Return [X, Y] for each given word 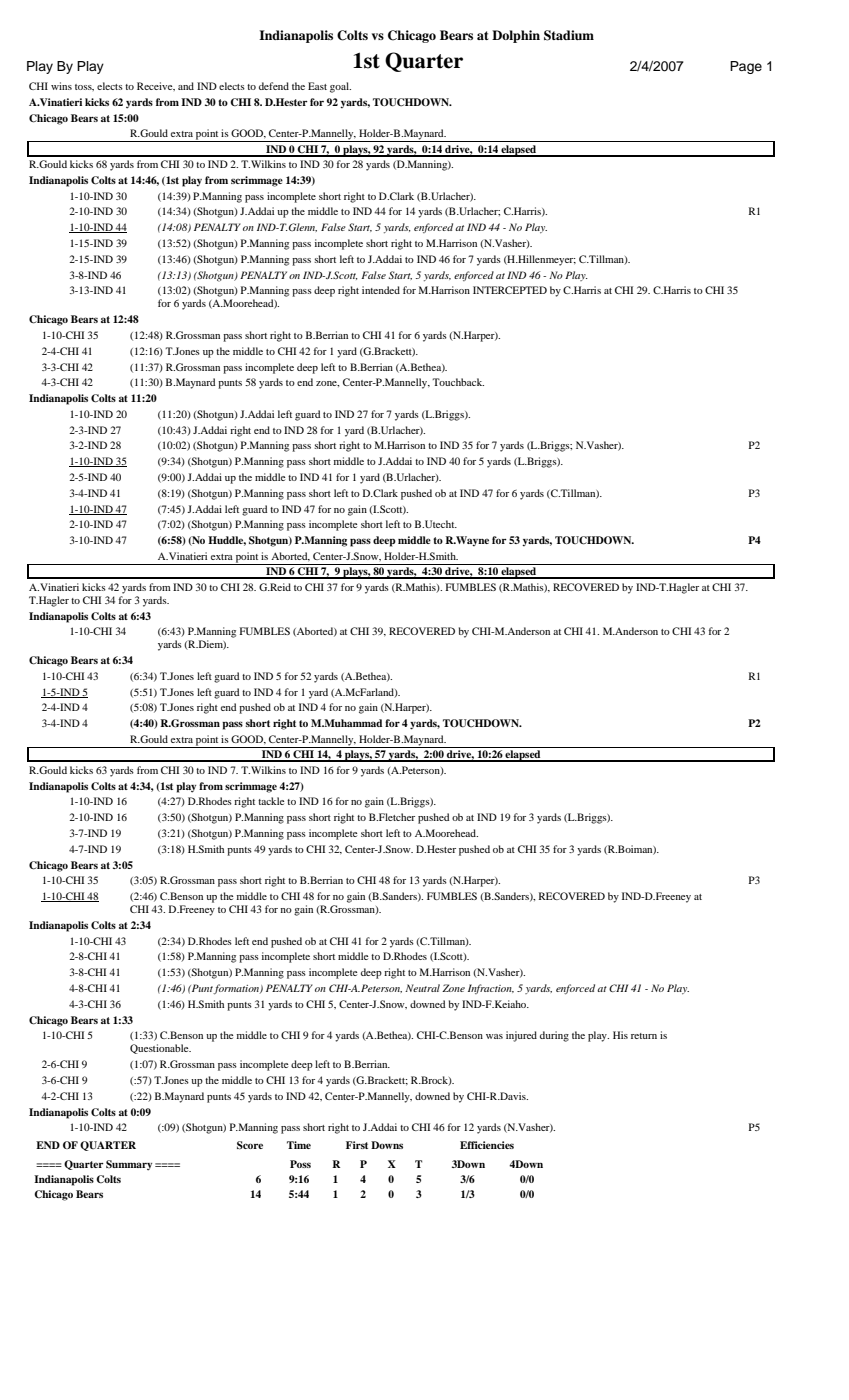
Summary [129, 1165]
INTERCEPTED [510, 290]
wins [61, 86]
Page [746, 67]
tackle [271, 801]
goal [340, 87]
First [357, 1145]
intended [381, 290]
